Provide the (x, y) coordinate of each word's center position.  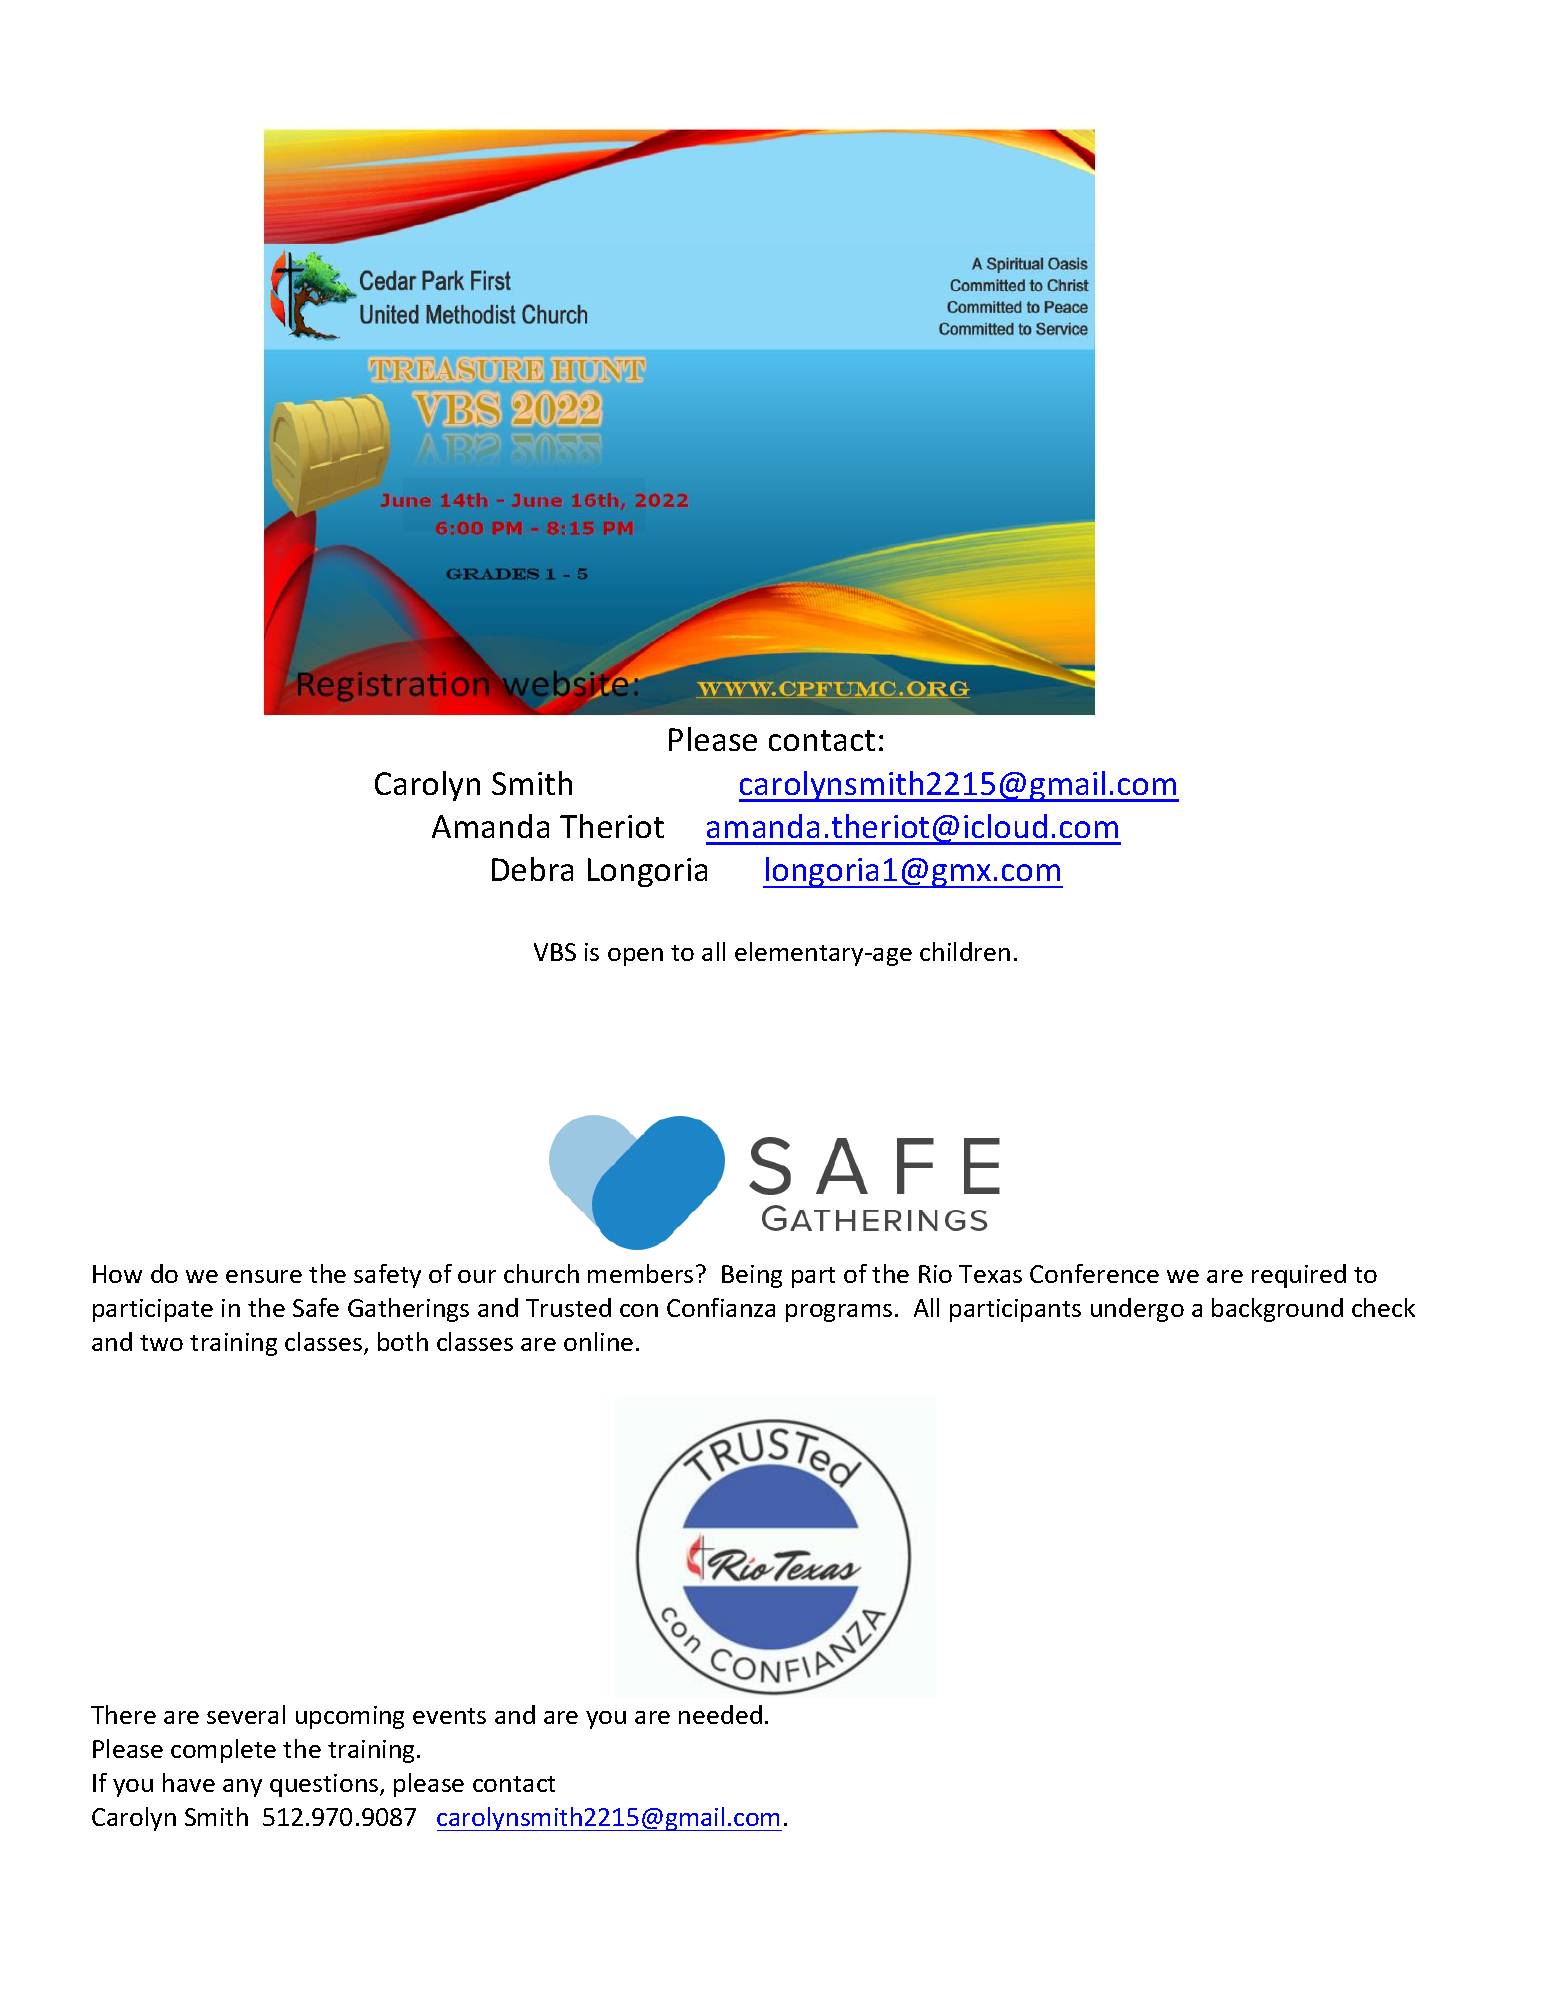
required (1299, 1276)
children (965, 951)
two (161, 1343)
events (449, 1716)
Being (752, 1276)
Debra (532, 869)
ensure (264, 1276)
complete (223, 1751)
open (635, 957)
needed (720, 1714)
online (598, 1341)
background (1277, 1310)
